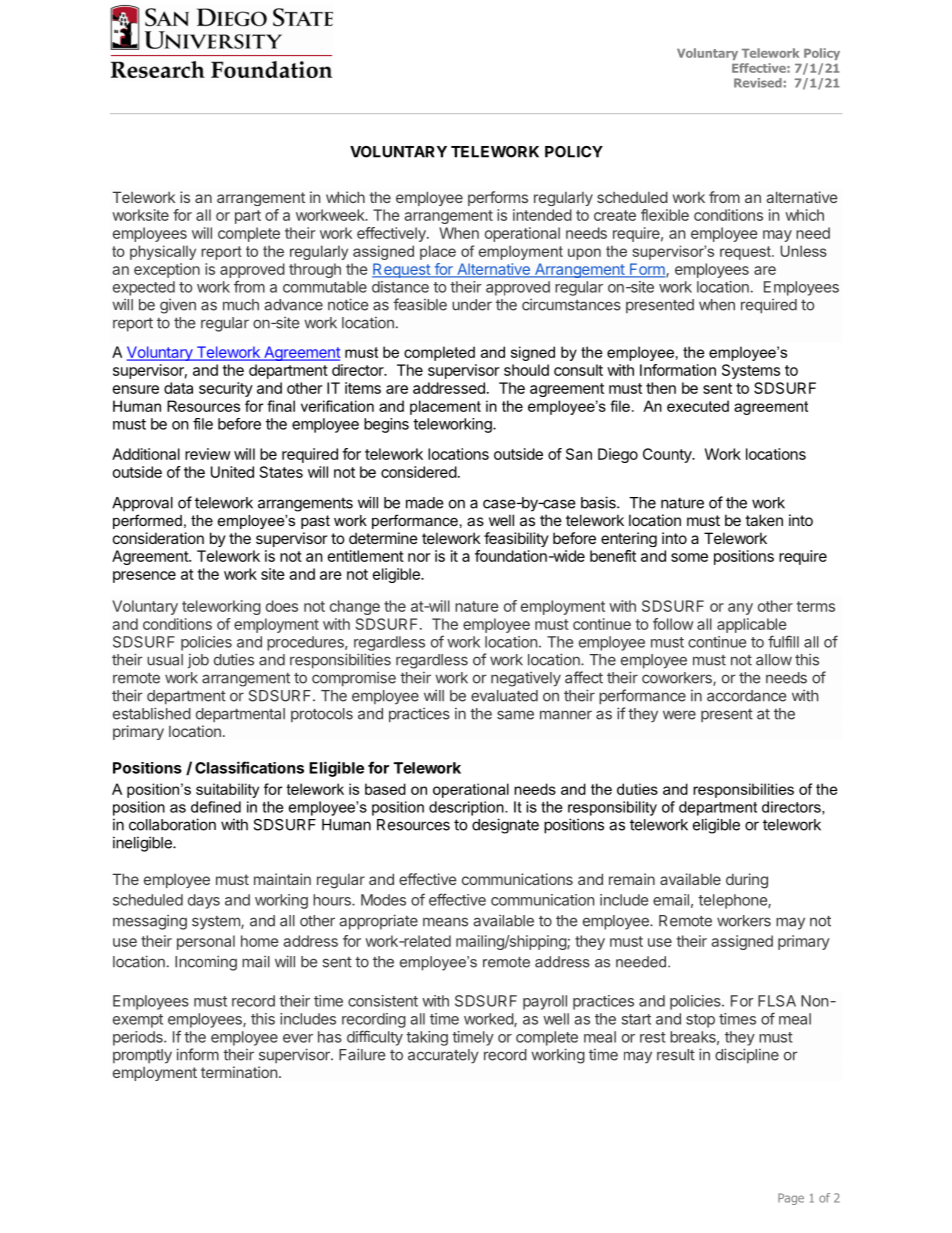 Image resolution: width=952 pixels, height=1233 pixels. What do you see at coordinates (791, 1199) in the screenshot?
I see `Page` at bounding box center [791, 1199].
